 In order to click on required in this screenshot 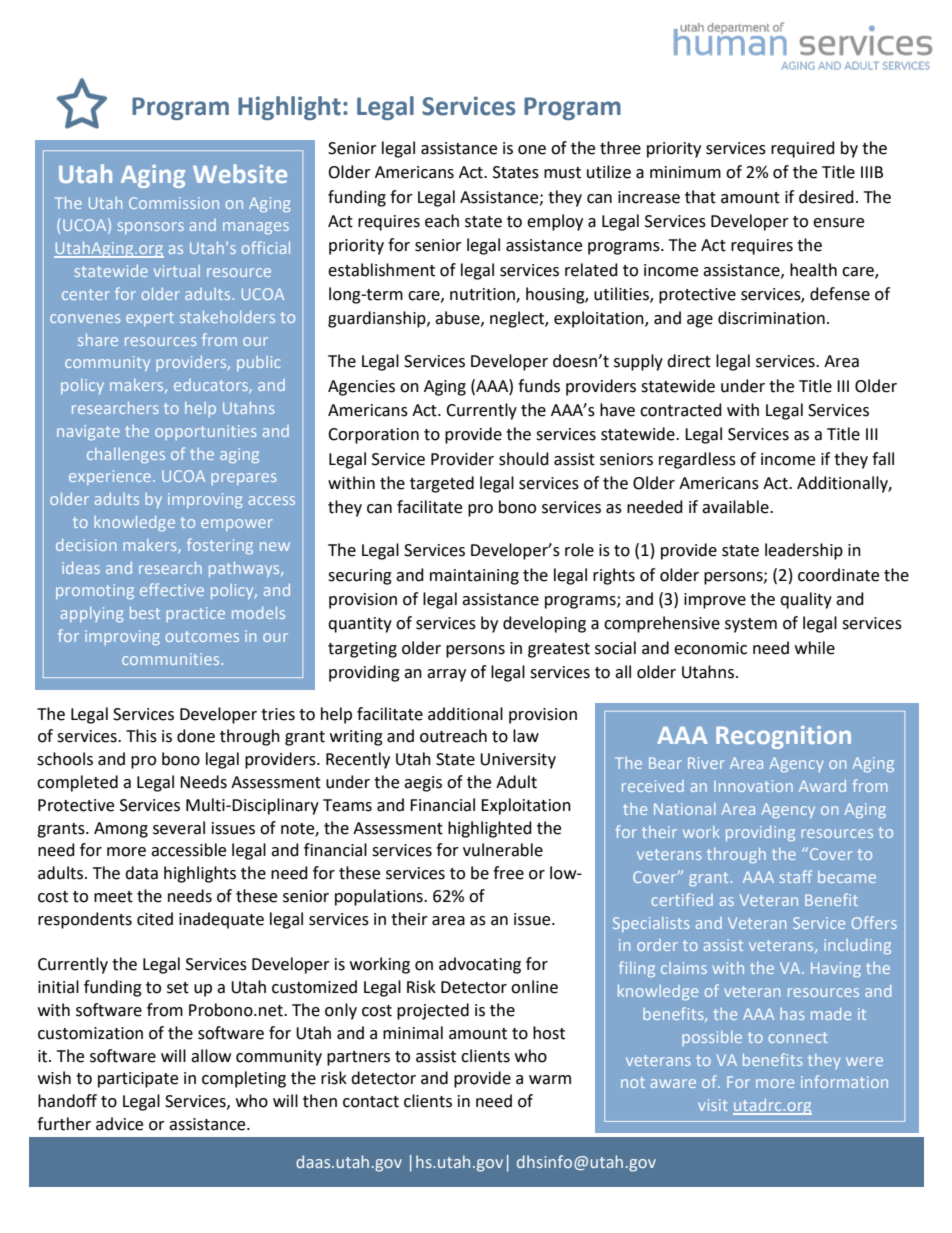, I will do `click(803, 149)`.
